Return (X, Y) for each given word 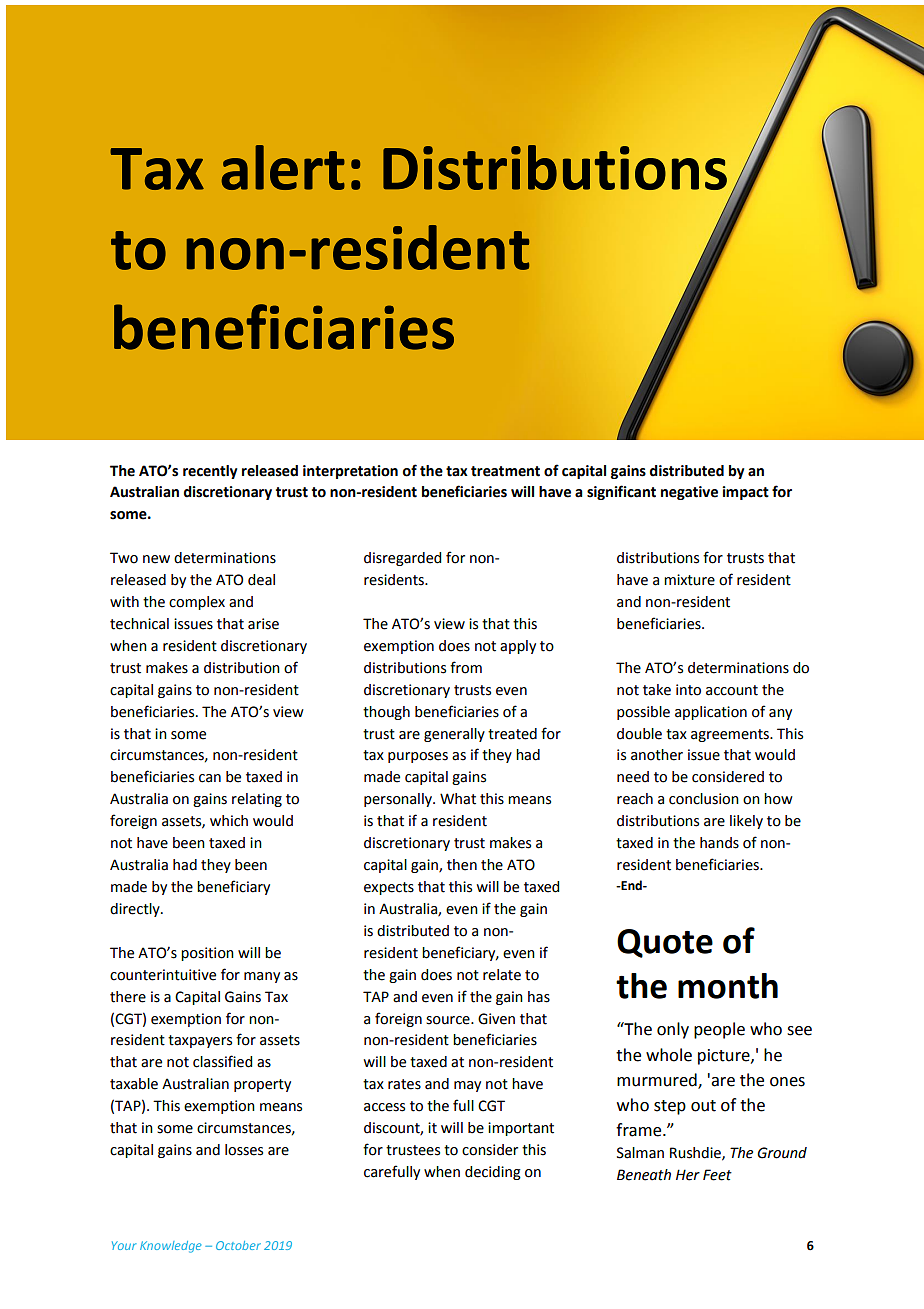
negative (689, 493)
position (207, 954)
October (238, 1245)
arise (263, 624)
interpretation (350, 472)
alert (283, 167)
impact (745, 493)
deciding (493, 1173)
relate (502, 975)
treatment (505, 471)
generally (454, 735)
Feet (717, 1175)
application (711, 713)
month (728, 986)
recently (210, 472)
